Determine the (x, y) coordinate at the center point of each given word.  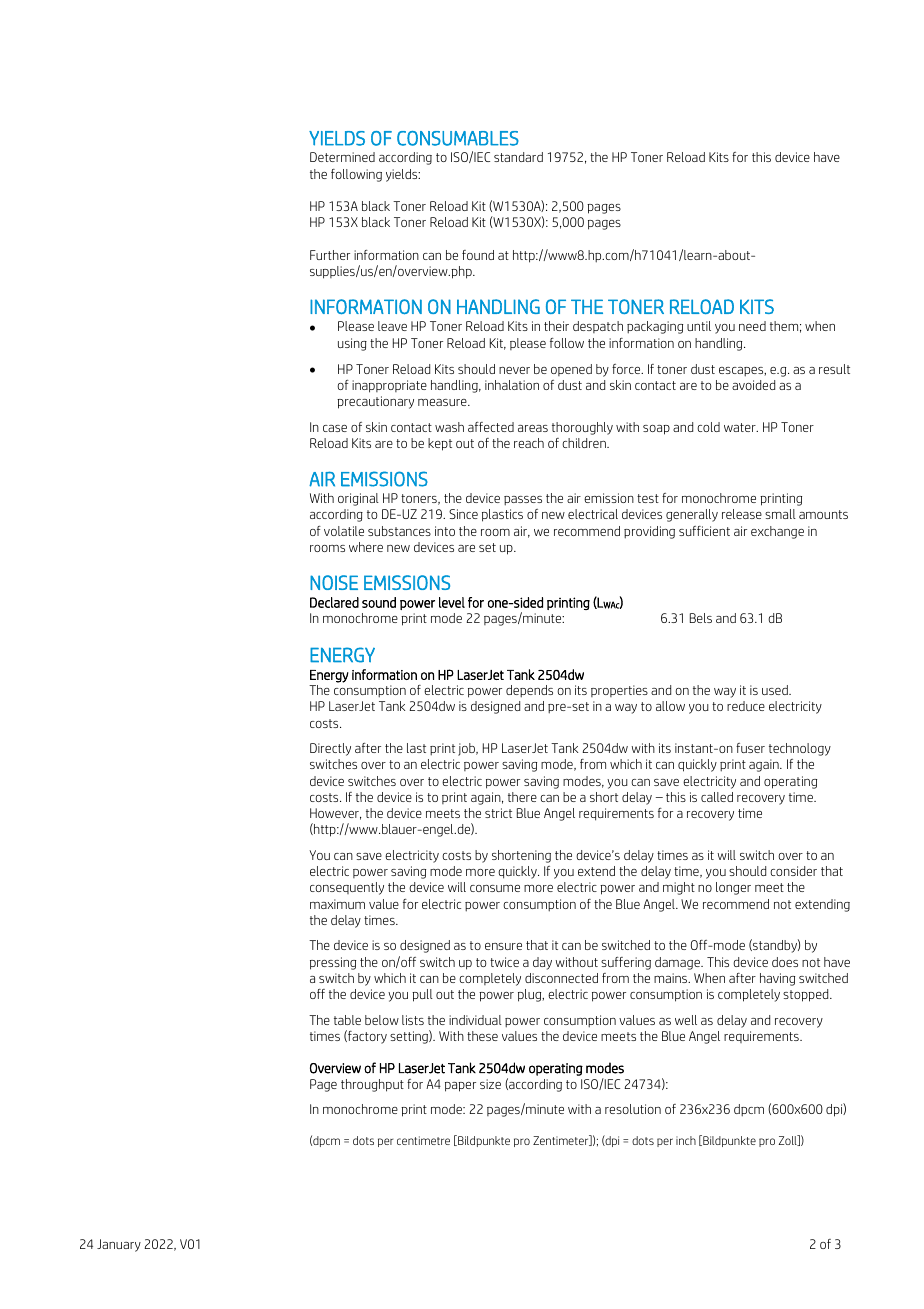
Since (463, 514)
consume (495, 888)
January (119, 1245)
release (742, 514)
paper (460, 1087)
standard (518, 157)
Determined (342, 157)
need (752, 326)
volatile (344, 531)
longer (733, 888)
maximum (337, 904)
